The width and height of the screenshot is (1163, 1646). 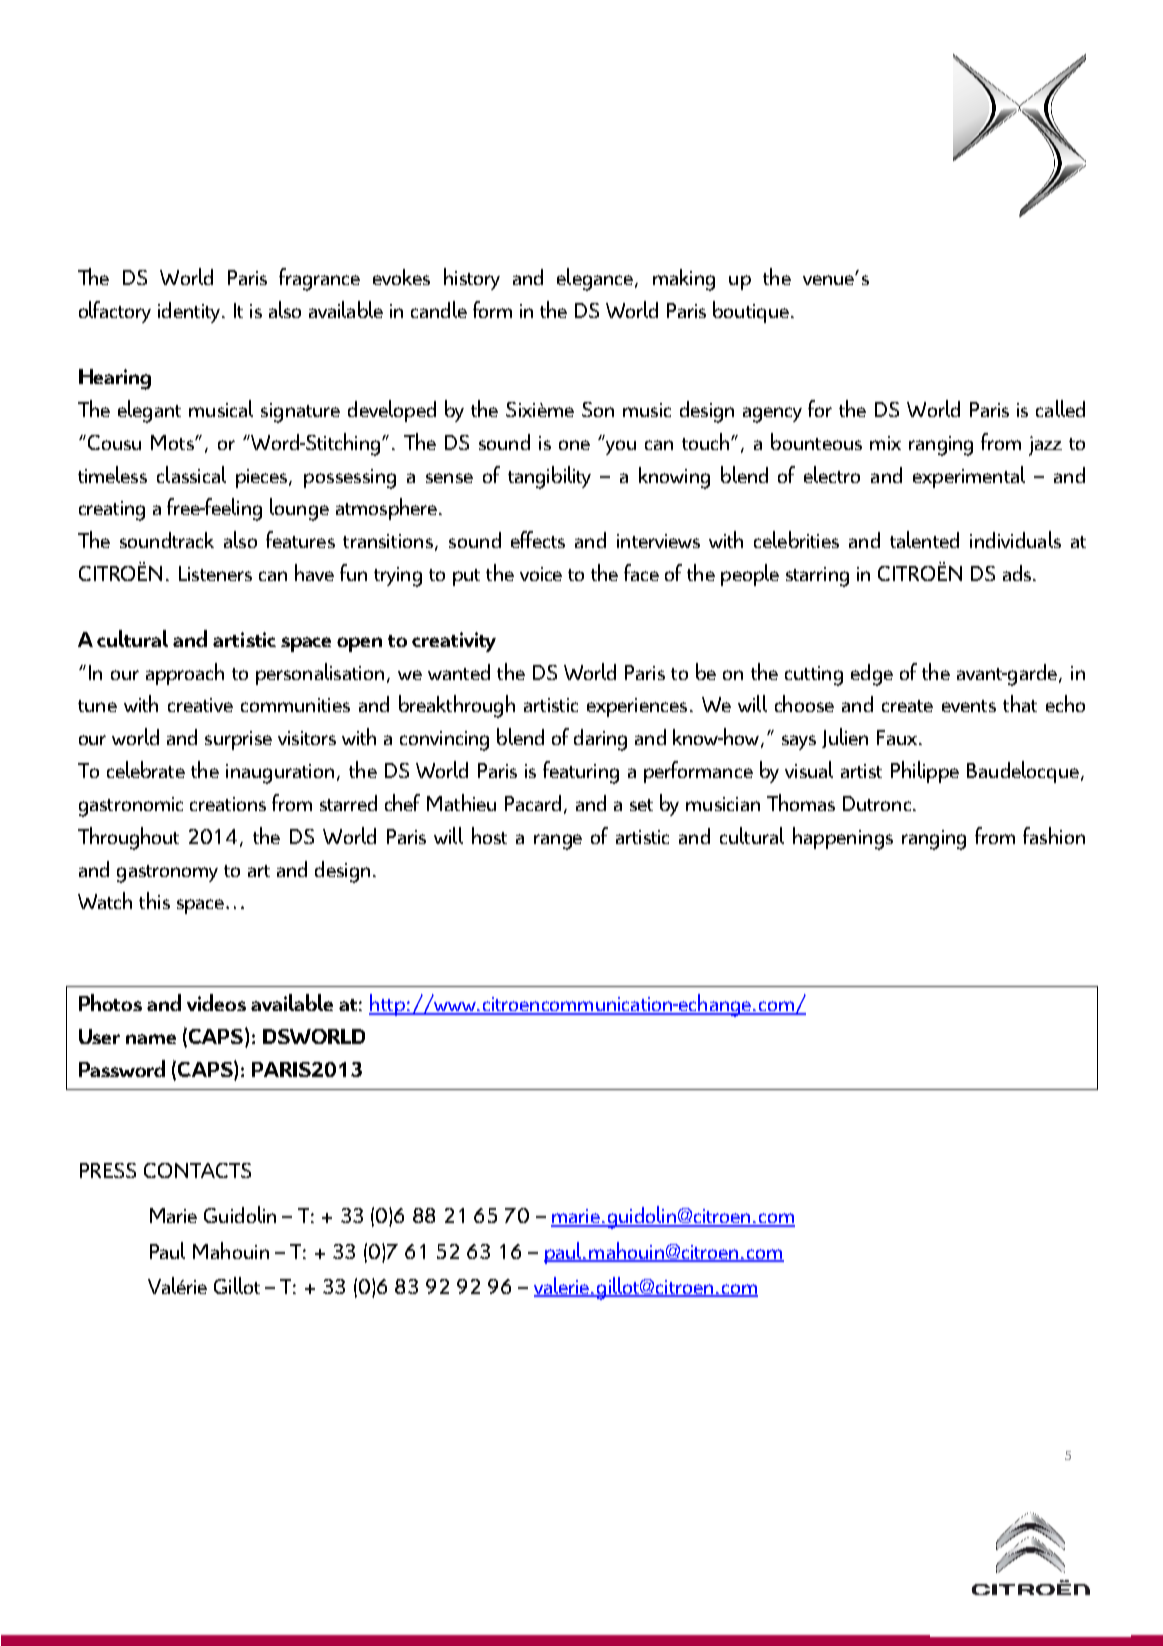 What do you see at coordinates (595, 279) in the screenshot?
I see `elegance` at bounding box center [595, 279].
